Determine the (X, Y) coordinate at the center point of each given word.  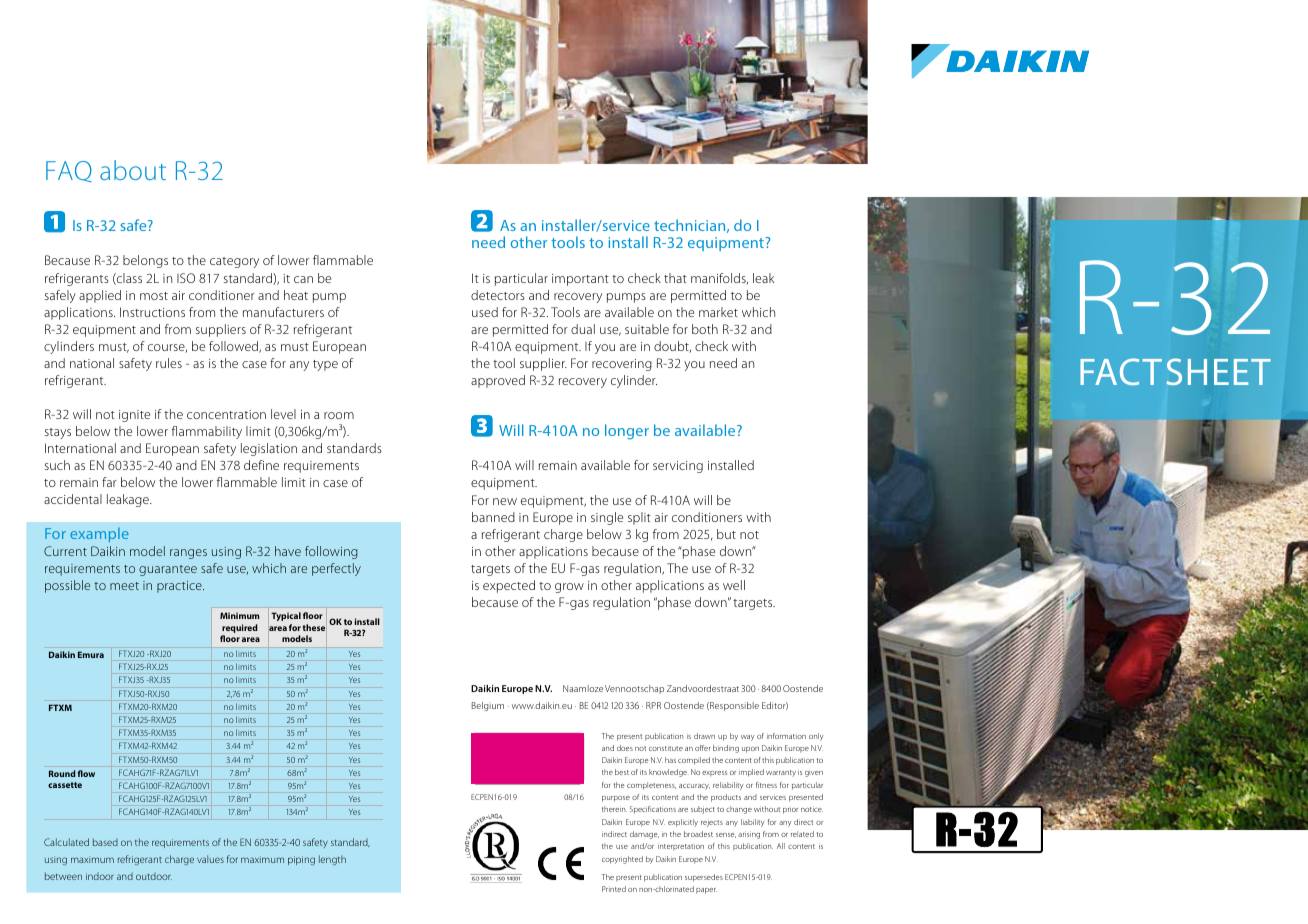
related (802, 834)
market (718, 312)
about (133, 170)
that (675, 278)
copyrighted (622, 860)
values (210, 859)
